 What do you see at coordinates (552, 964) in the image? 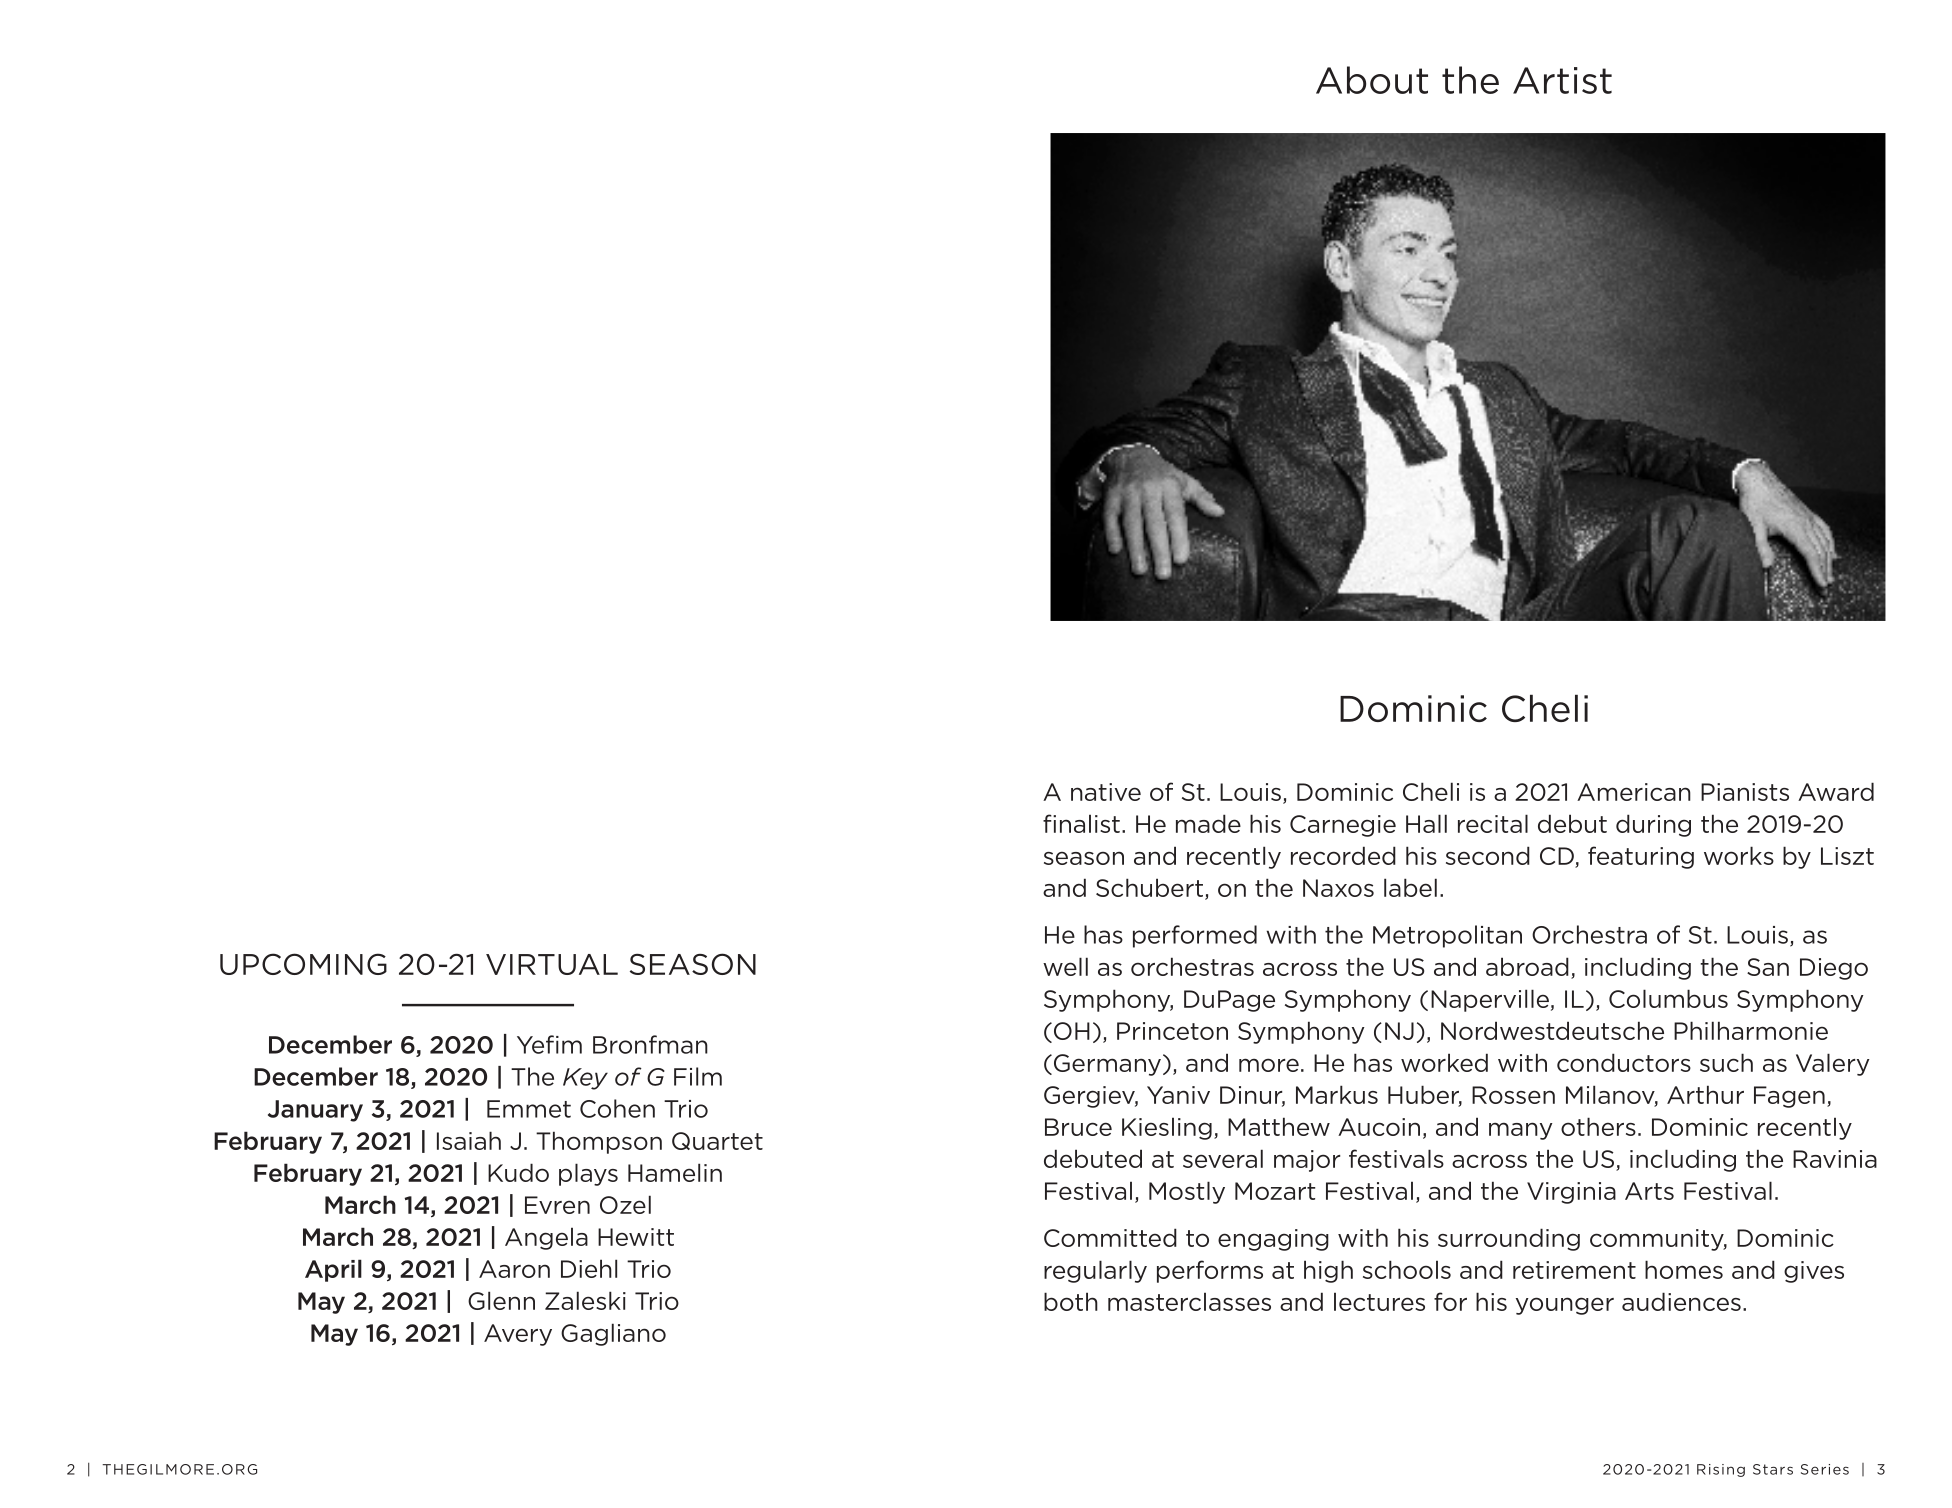
I see `VIRTUAL` at bounding box center [552, 964].
